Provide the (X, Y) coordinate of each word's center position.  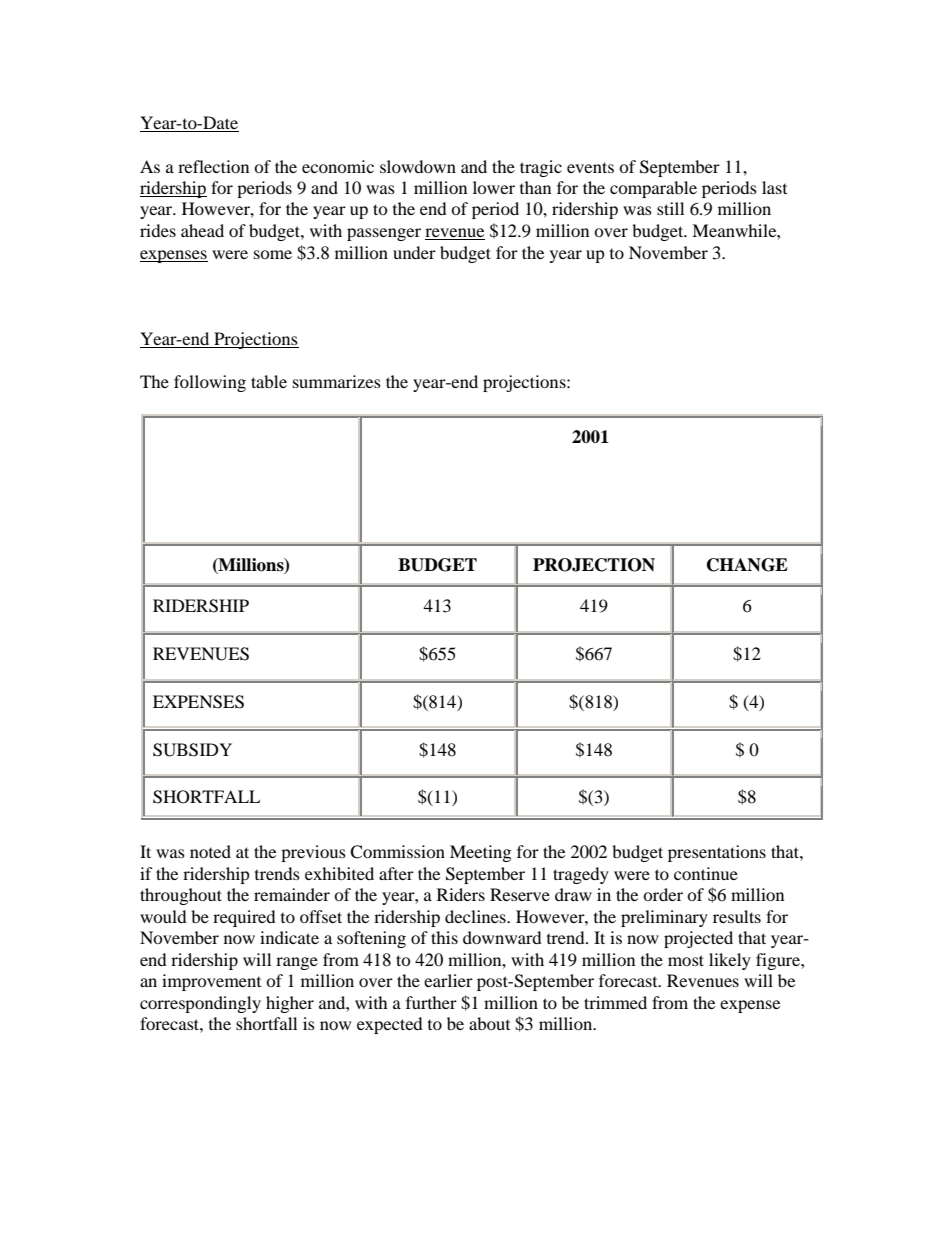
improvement (211, 982)
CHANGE (747, 565)
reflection (213, 166)
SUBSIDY (192, 750)
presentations (717, 853)
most (686, 960)
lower (494, 187)
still (670, 208)
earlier (448, 980)
